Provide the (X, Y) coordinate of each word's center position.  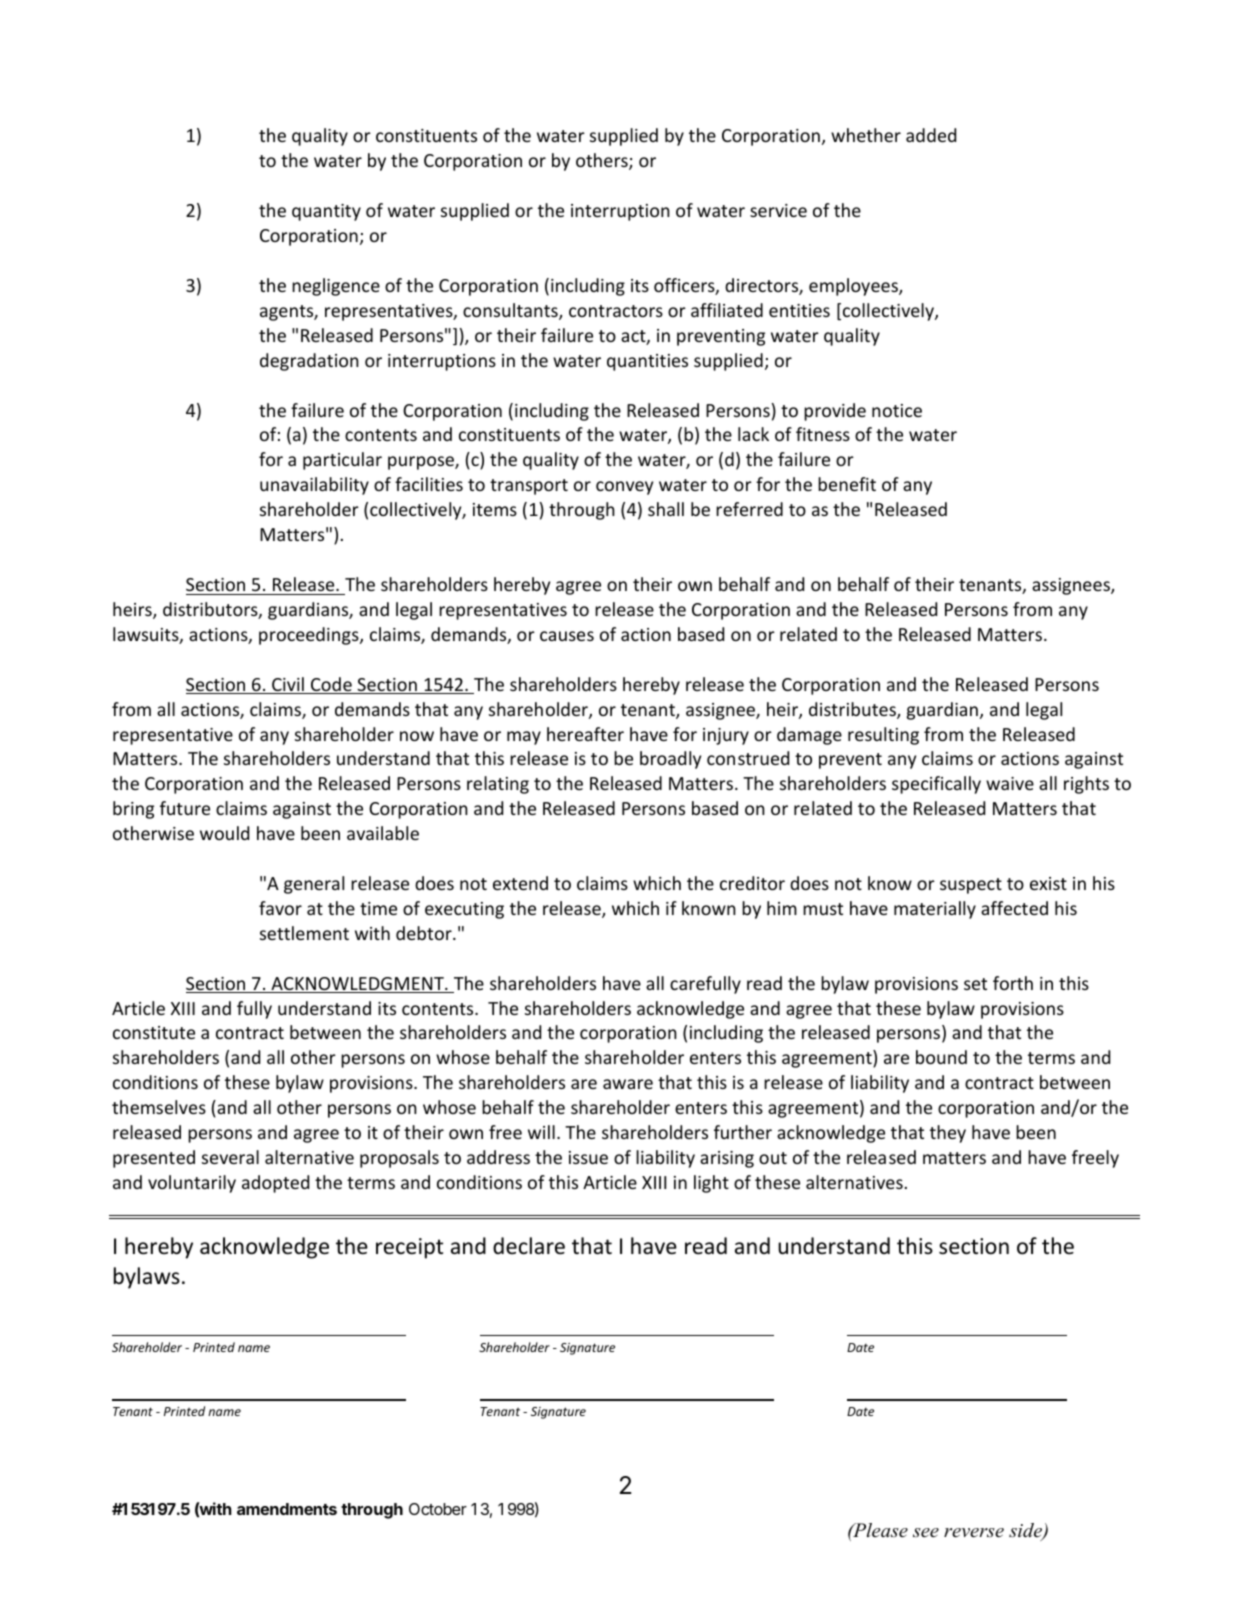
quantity (326, 212)
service (778, 210)
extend (520, 883)
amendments (287, 1509)
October (438, 1509)
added (931, 135)
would (224, 833)
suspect (971, 886)
